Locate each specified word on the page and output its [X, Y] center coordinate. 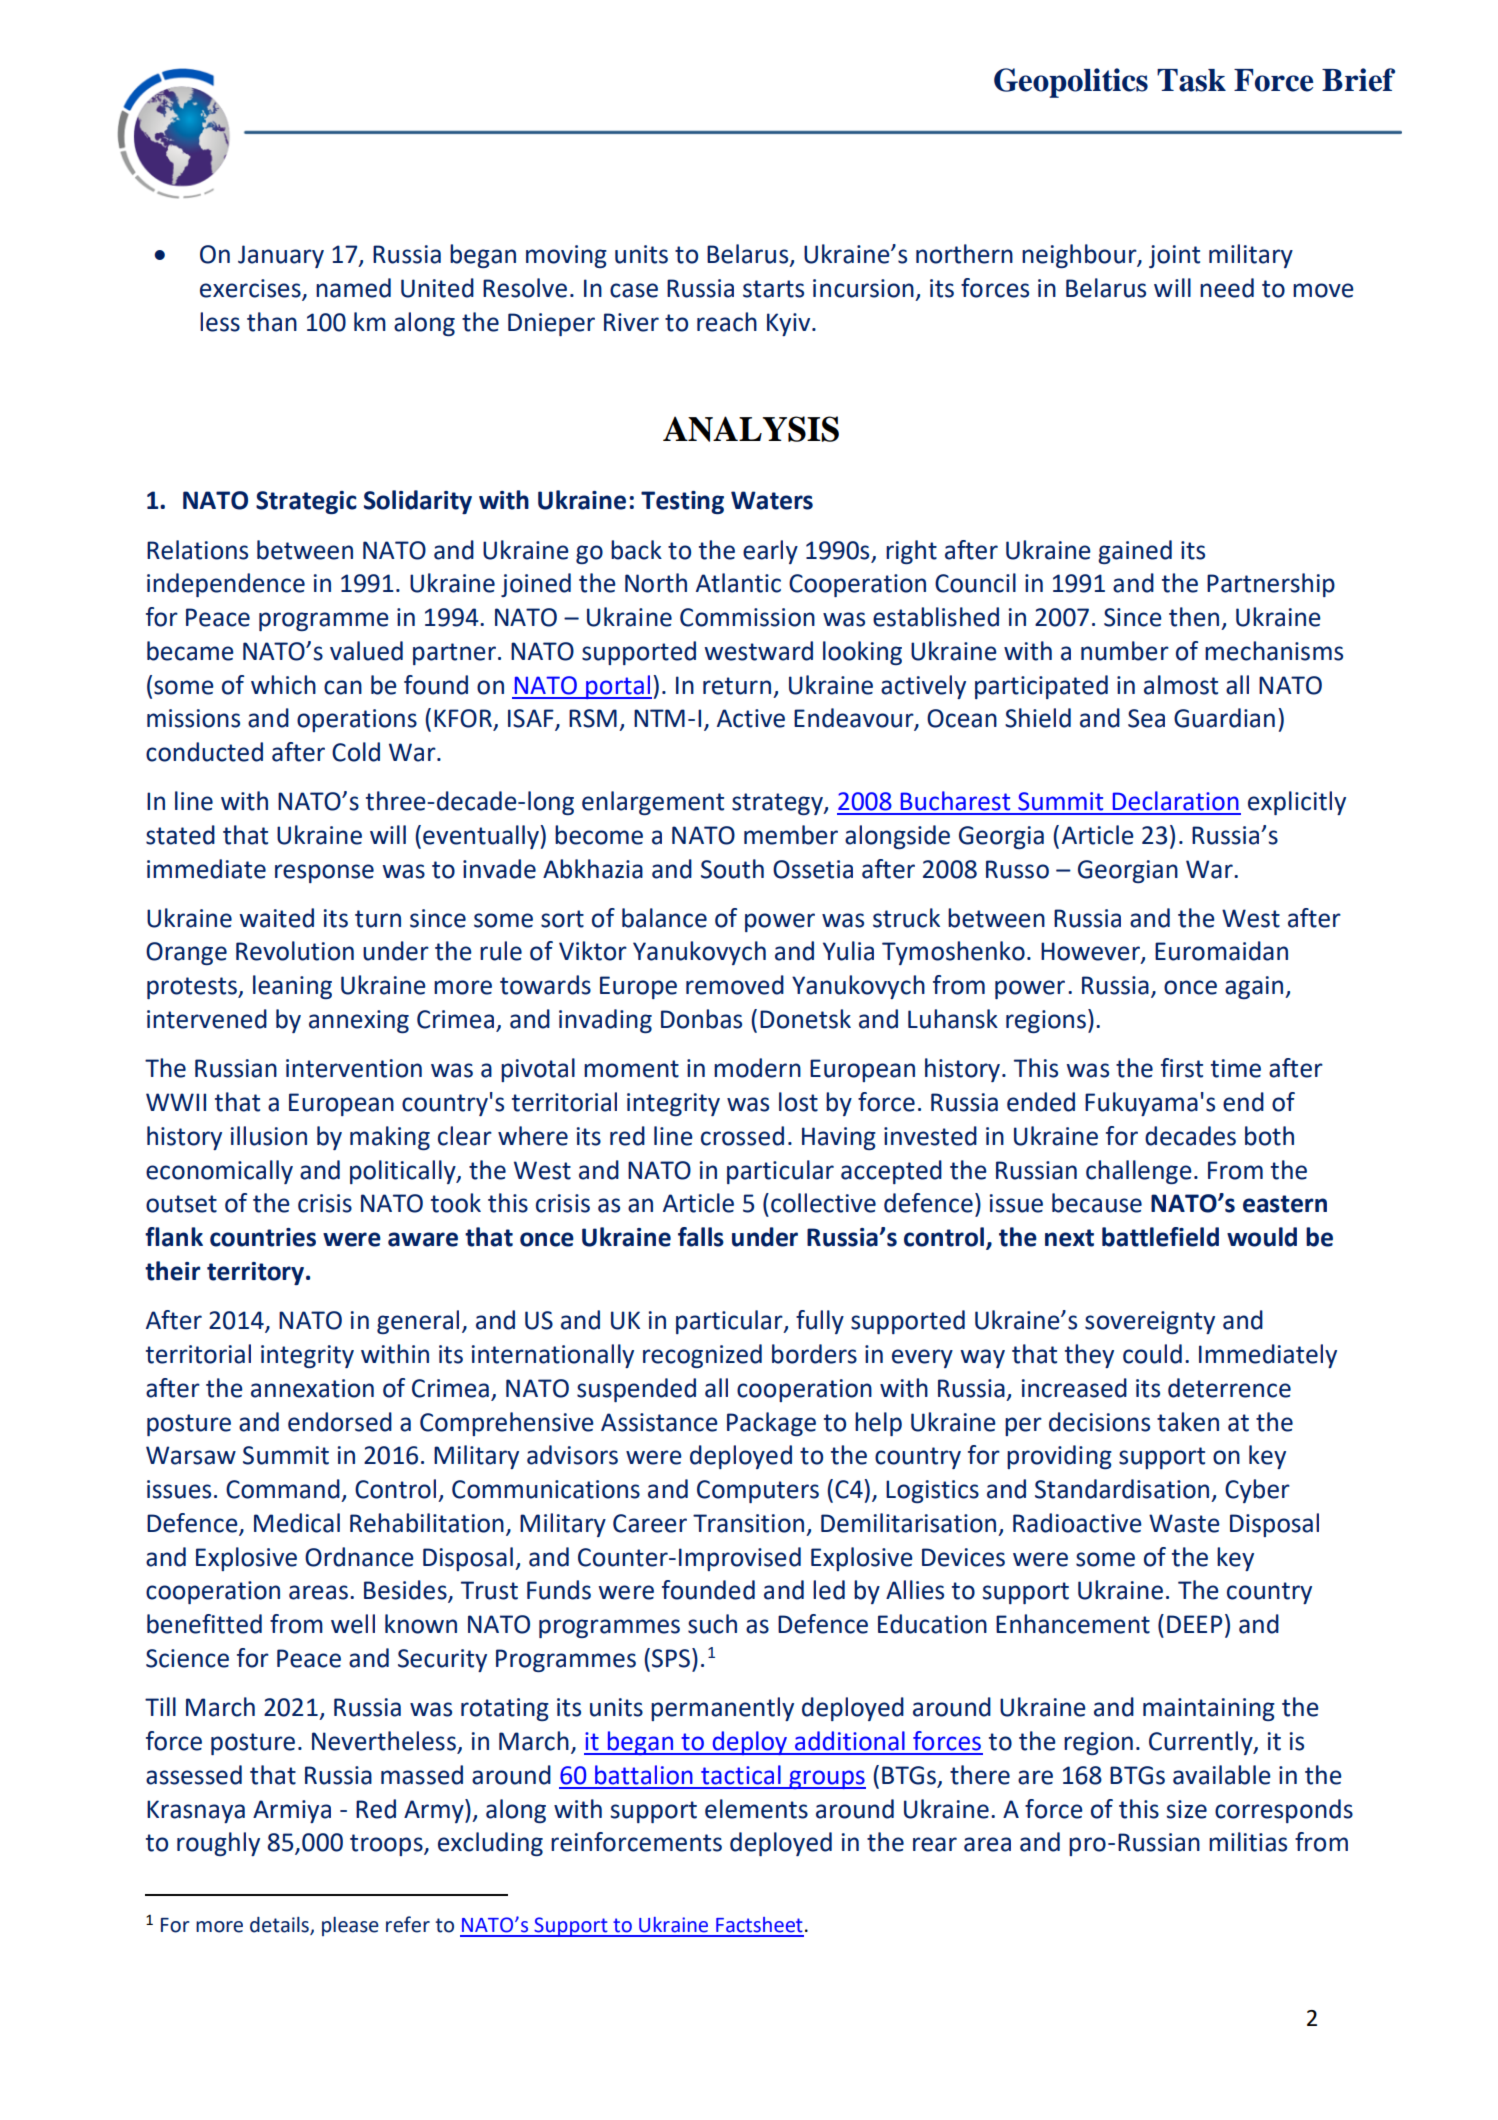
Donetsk [805, 1019]
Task [1191, 80]
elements [756, 1809]
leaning [292, 987]
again [1255, 987]
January [281, 256]
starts [773, 289]
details [280, 1926]
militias [1248, 1842]
